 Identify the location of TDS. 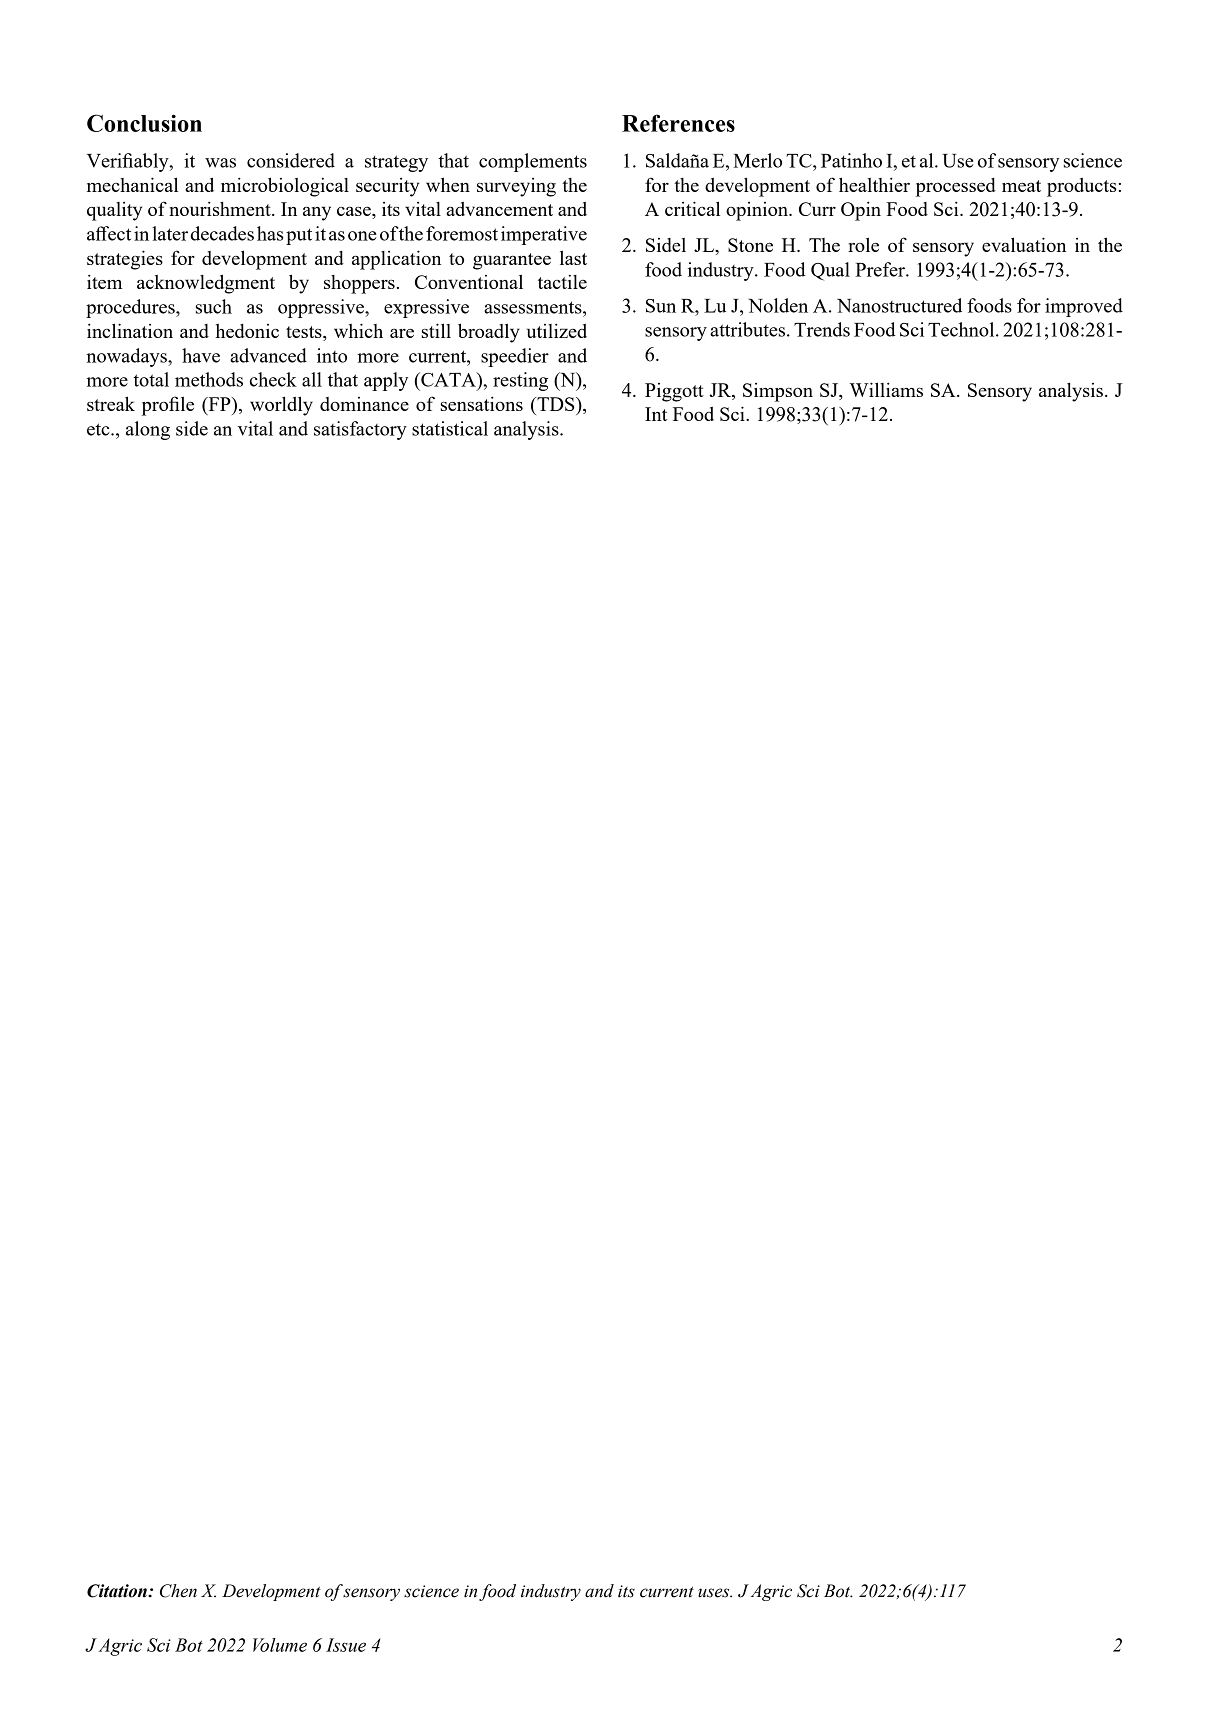
(556, 404).
